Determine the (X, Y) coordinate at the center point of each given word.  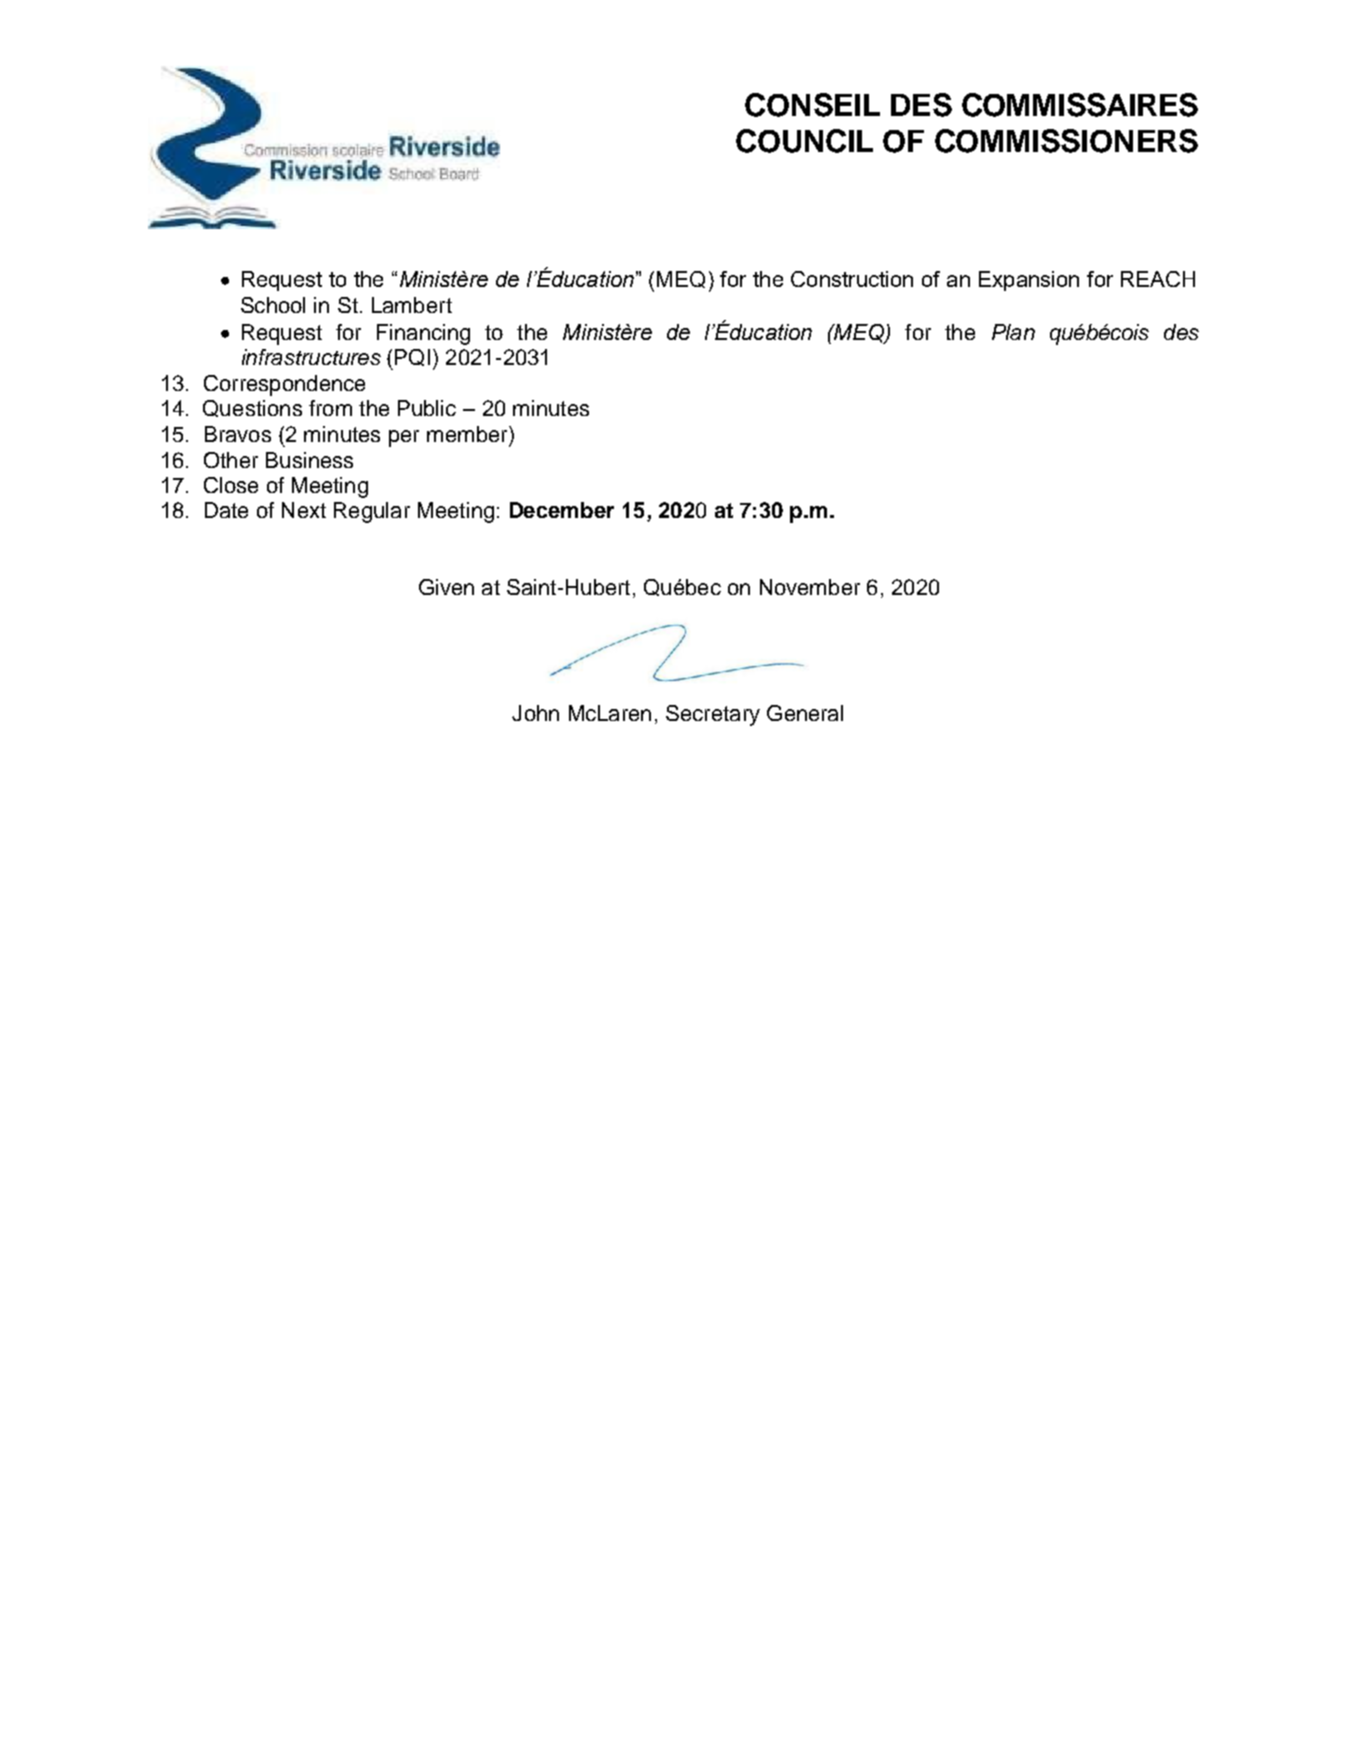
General (805, 713)
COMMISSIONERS (1066, 141)
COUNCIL (804, 141)
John (535, 713)
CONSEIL (812, 105)
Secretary (713, 715)
